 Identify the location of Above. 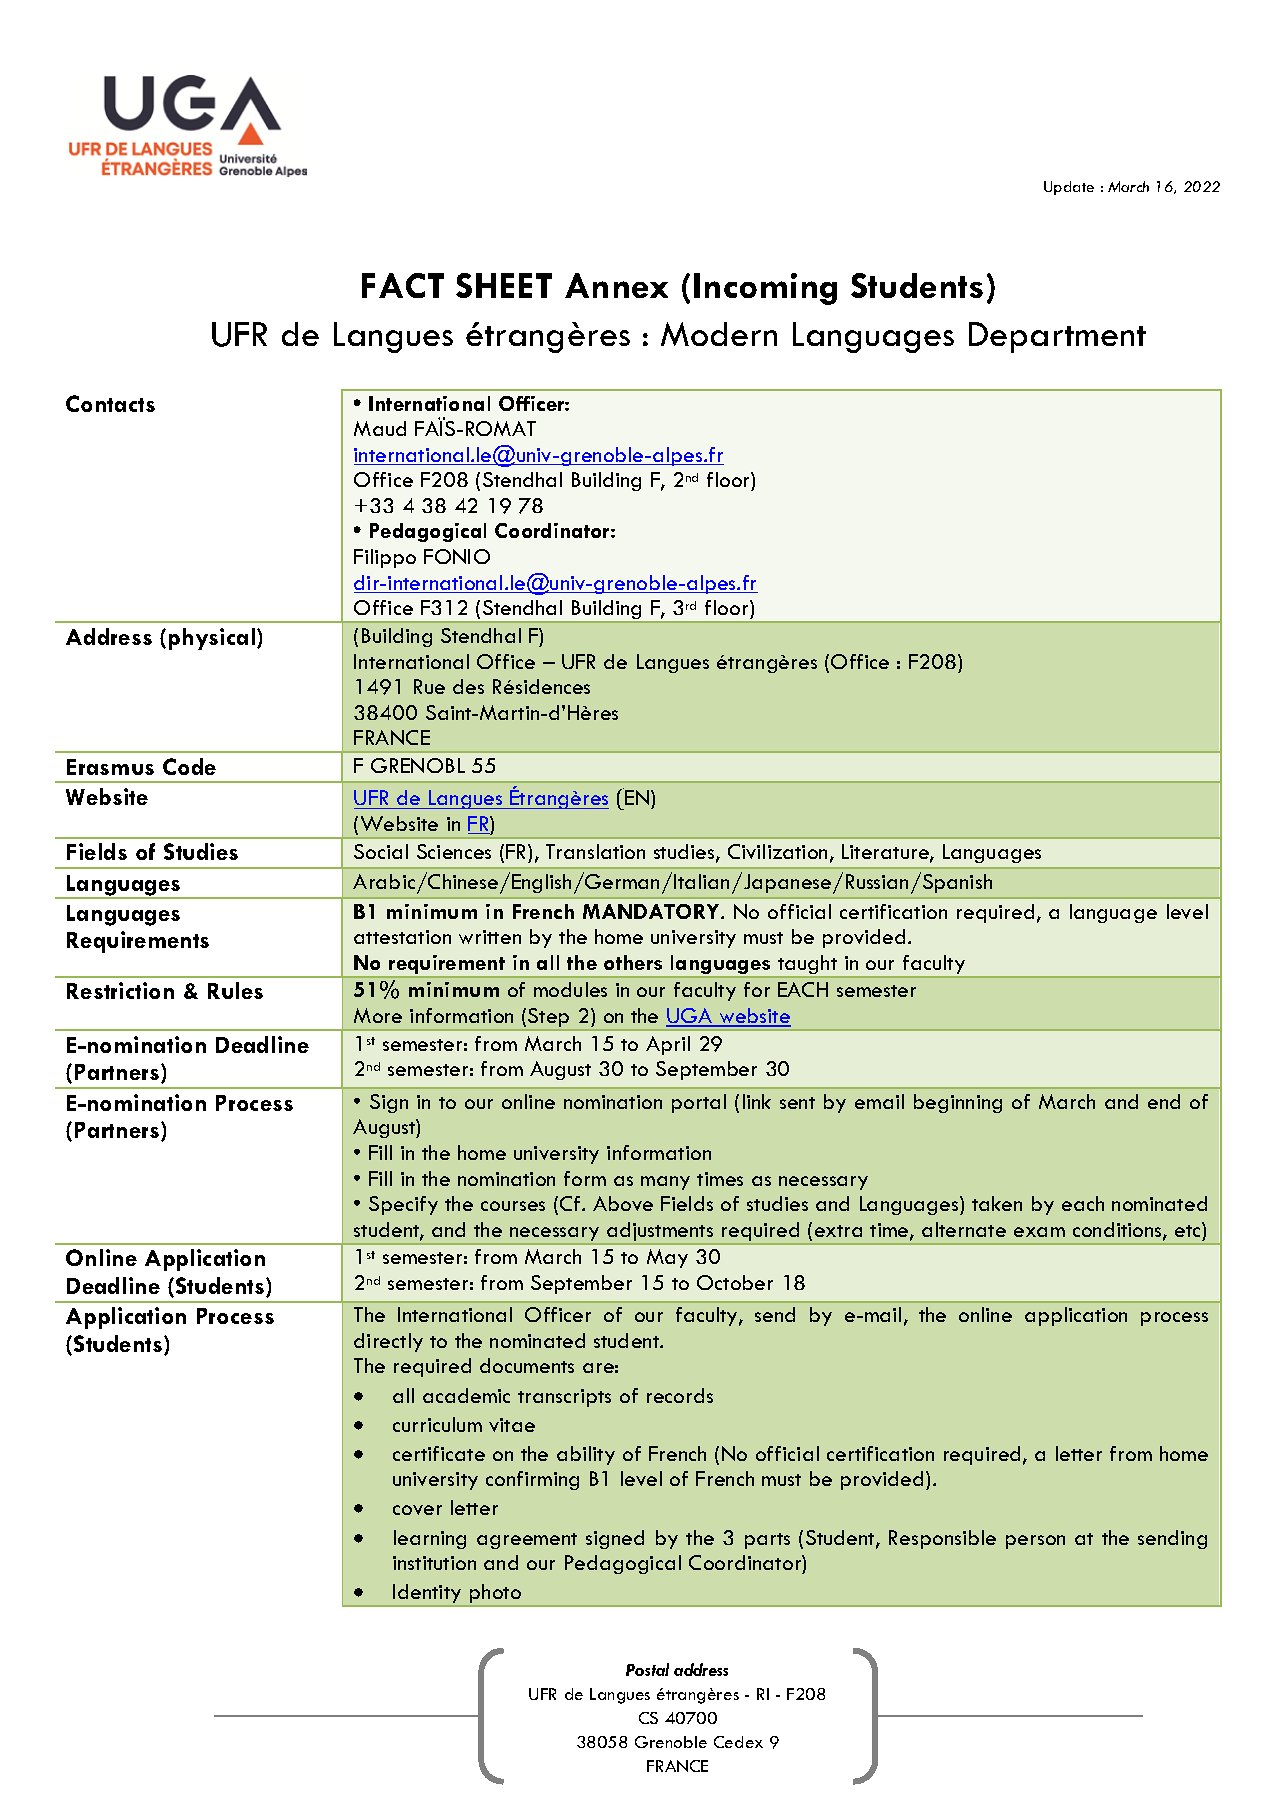
(623, 1203).
